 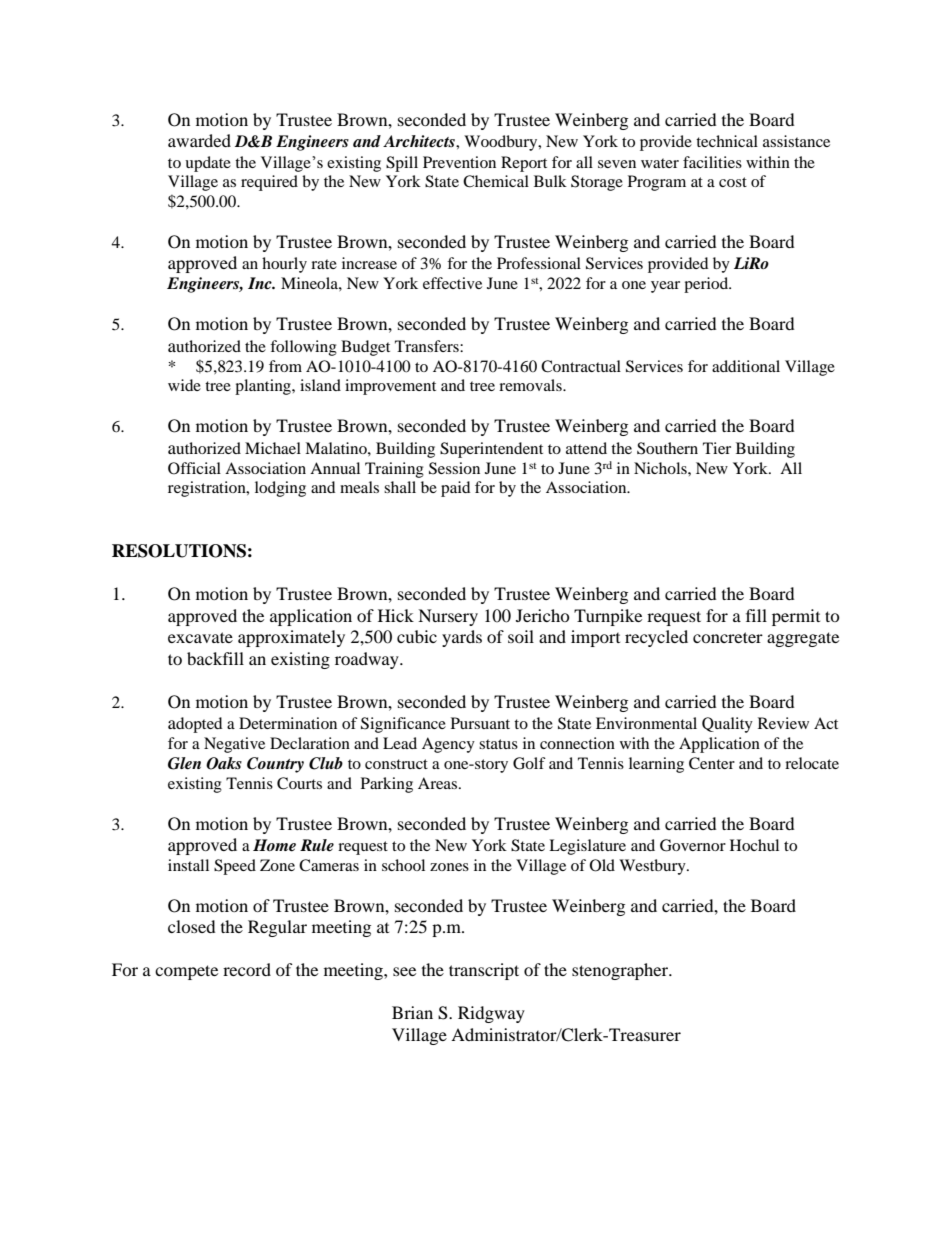 I want to click on required, so click(x=269, y=183).
